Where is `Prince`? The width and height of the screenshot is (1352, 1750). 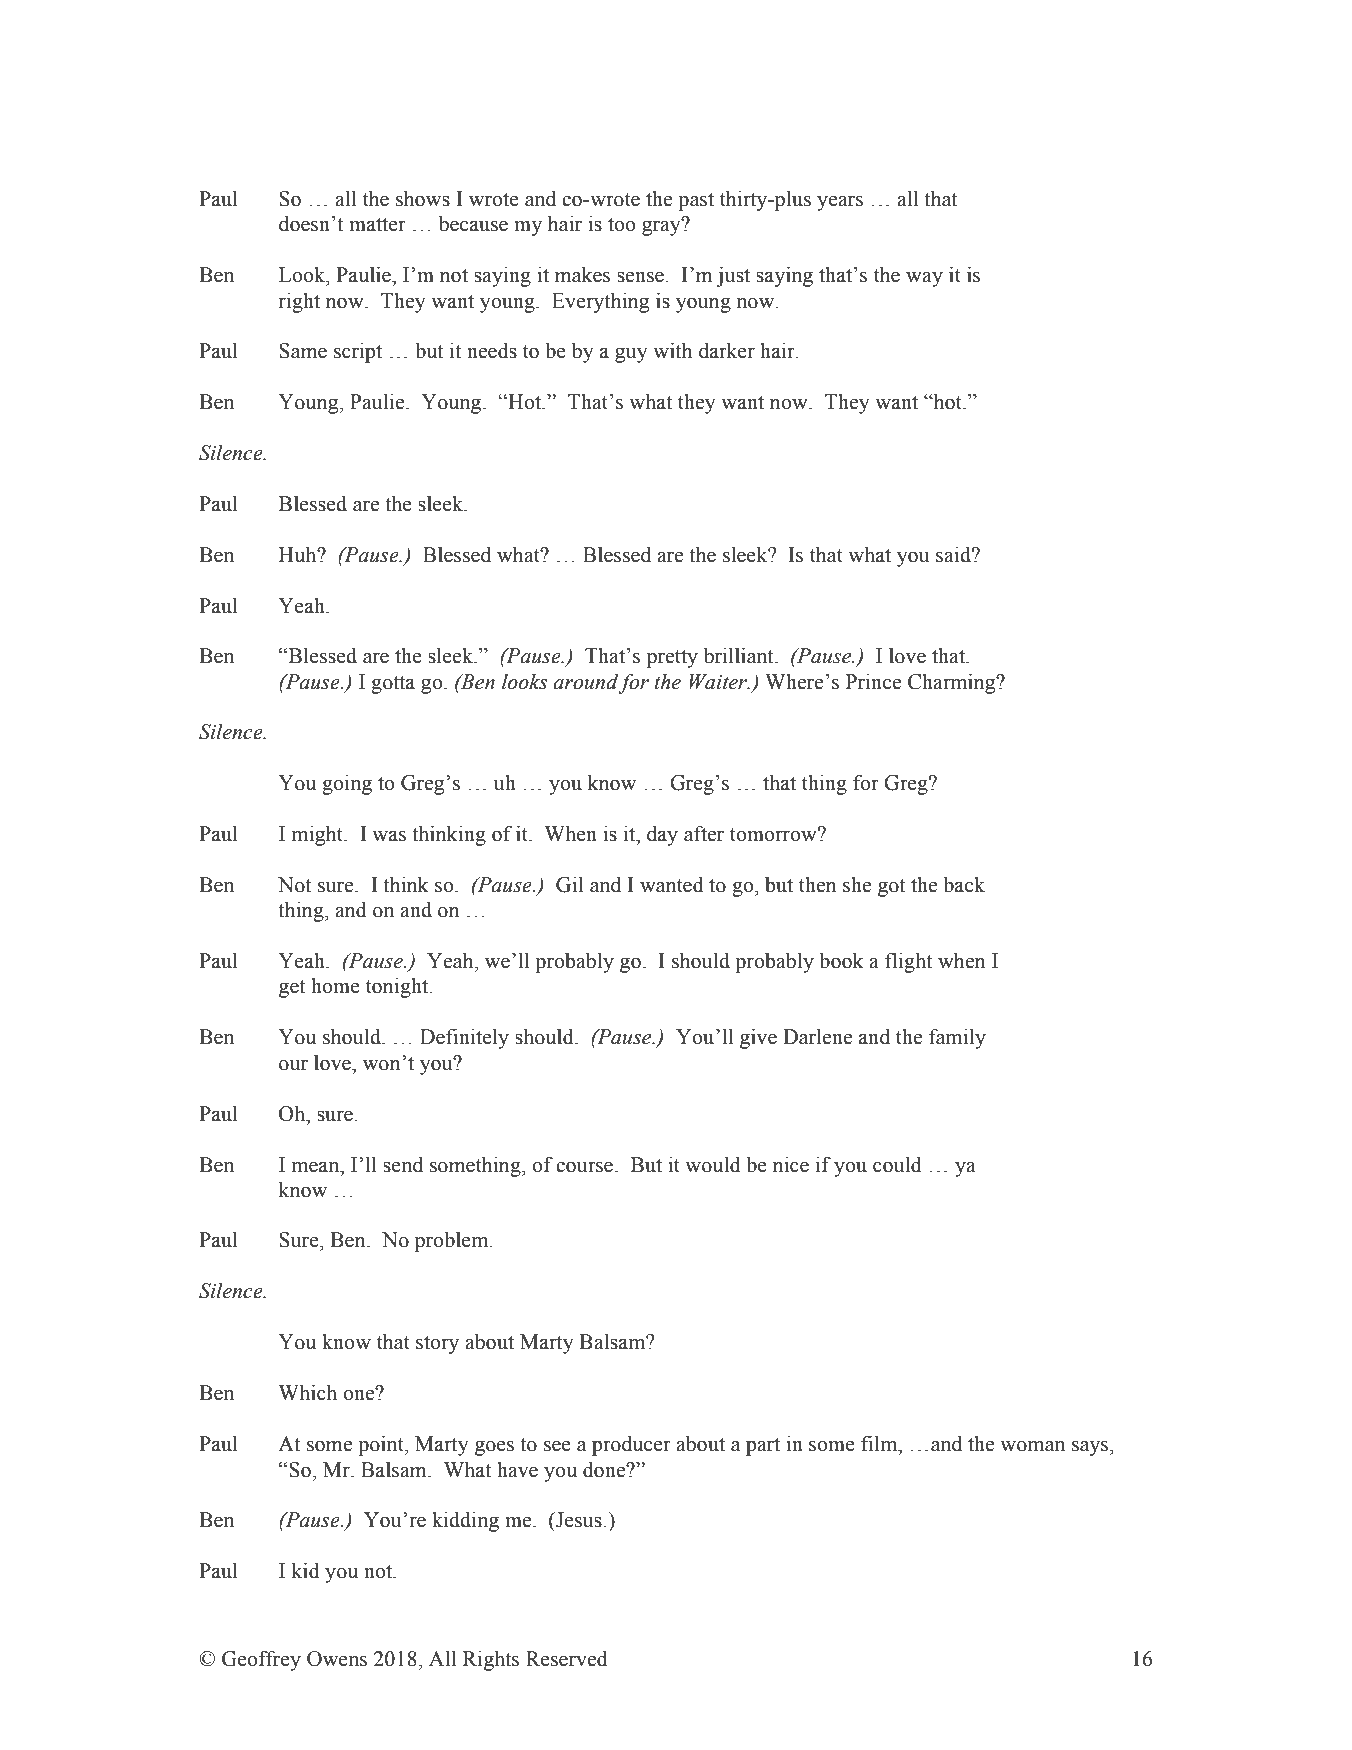 Prince is located at coordinates (873, 681).
